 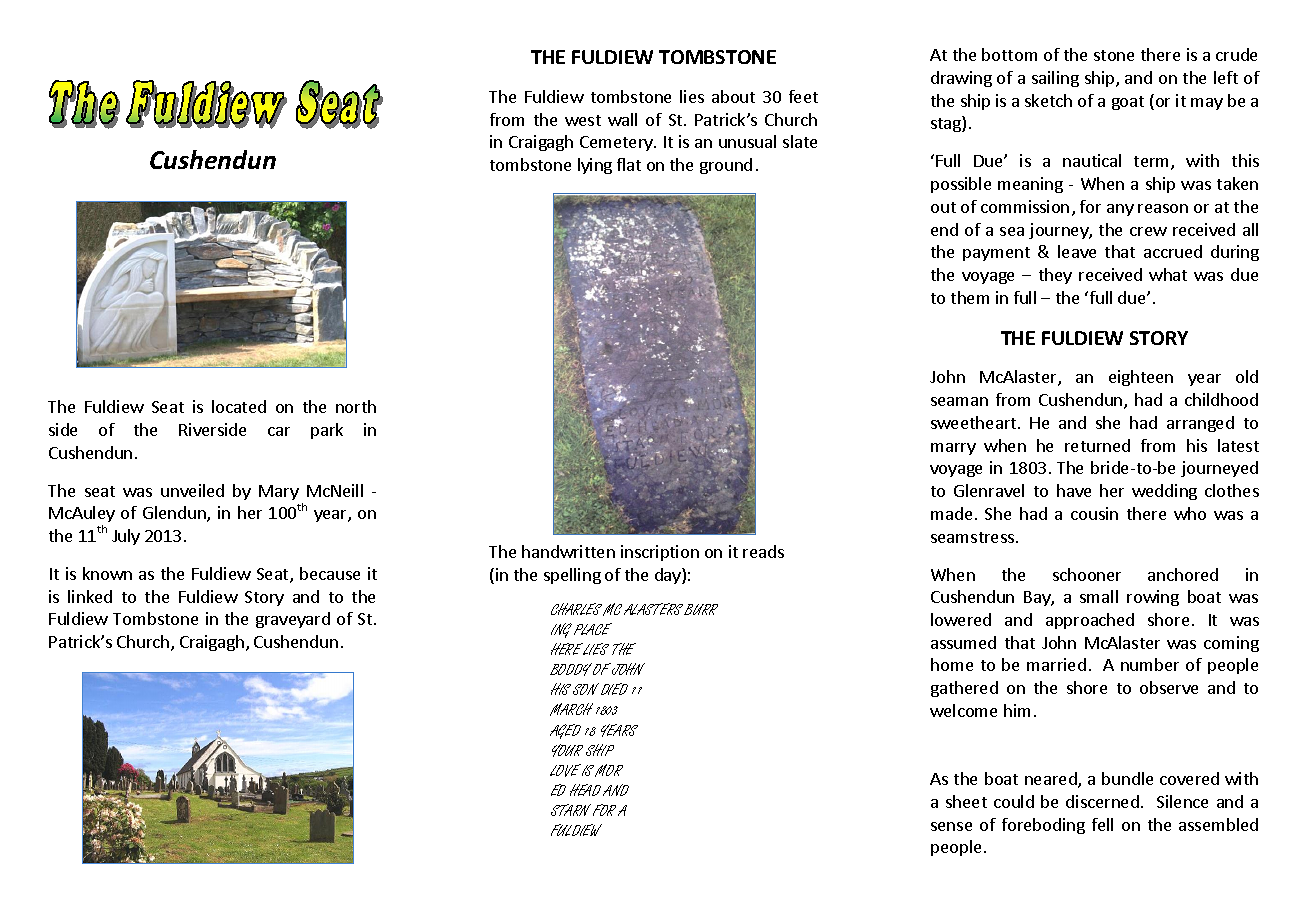 I want to click on because, so click(x=330, y=573).
